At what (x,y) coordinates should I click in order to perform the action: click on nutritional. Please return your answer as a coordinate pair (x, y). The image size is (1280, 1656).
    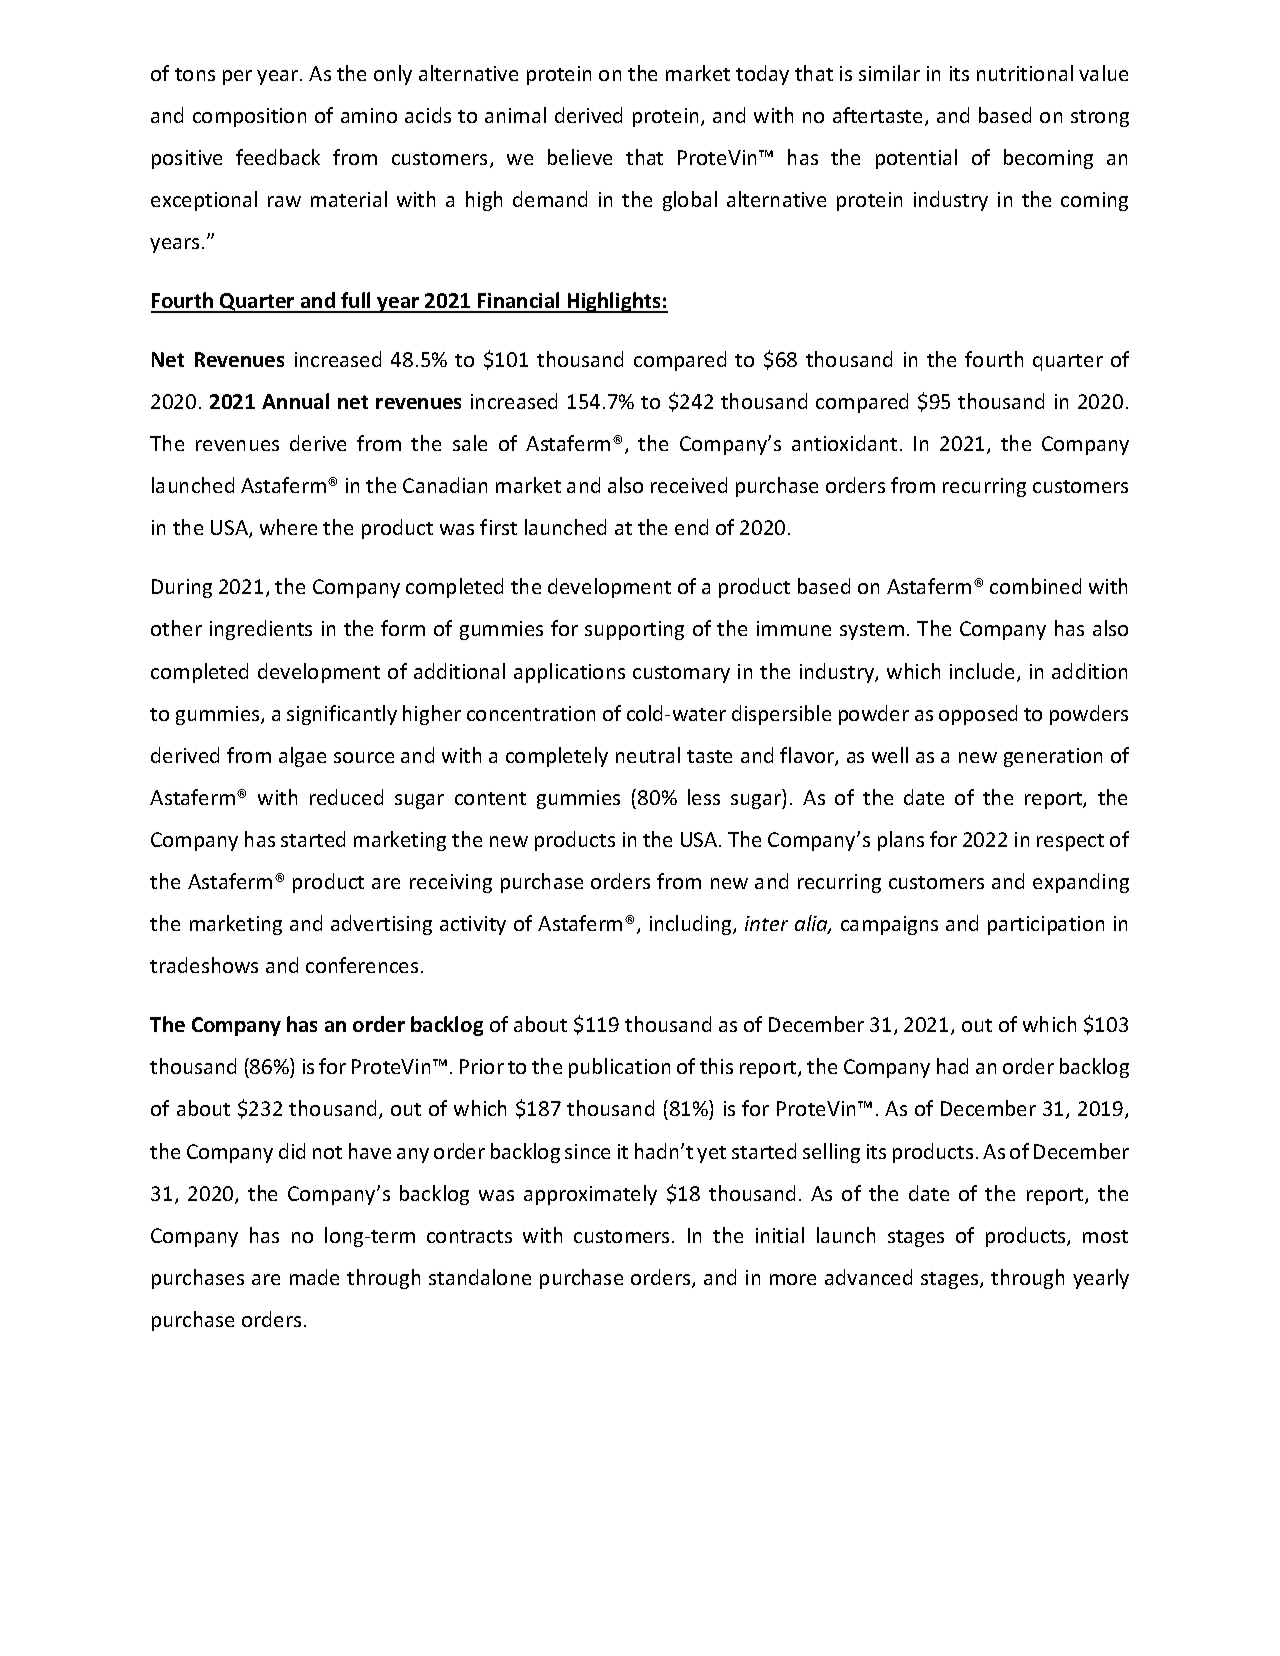
    Looking at the image, I should click on (1025, 73).
